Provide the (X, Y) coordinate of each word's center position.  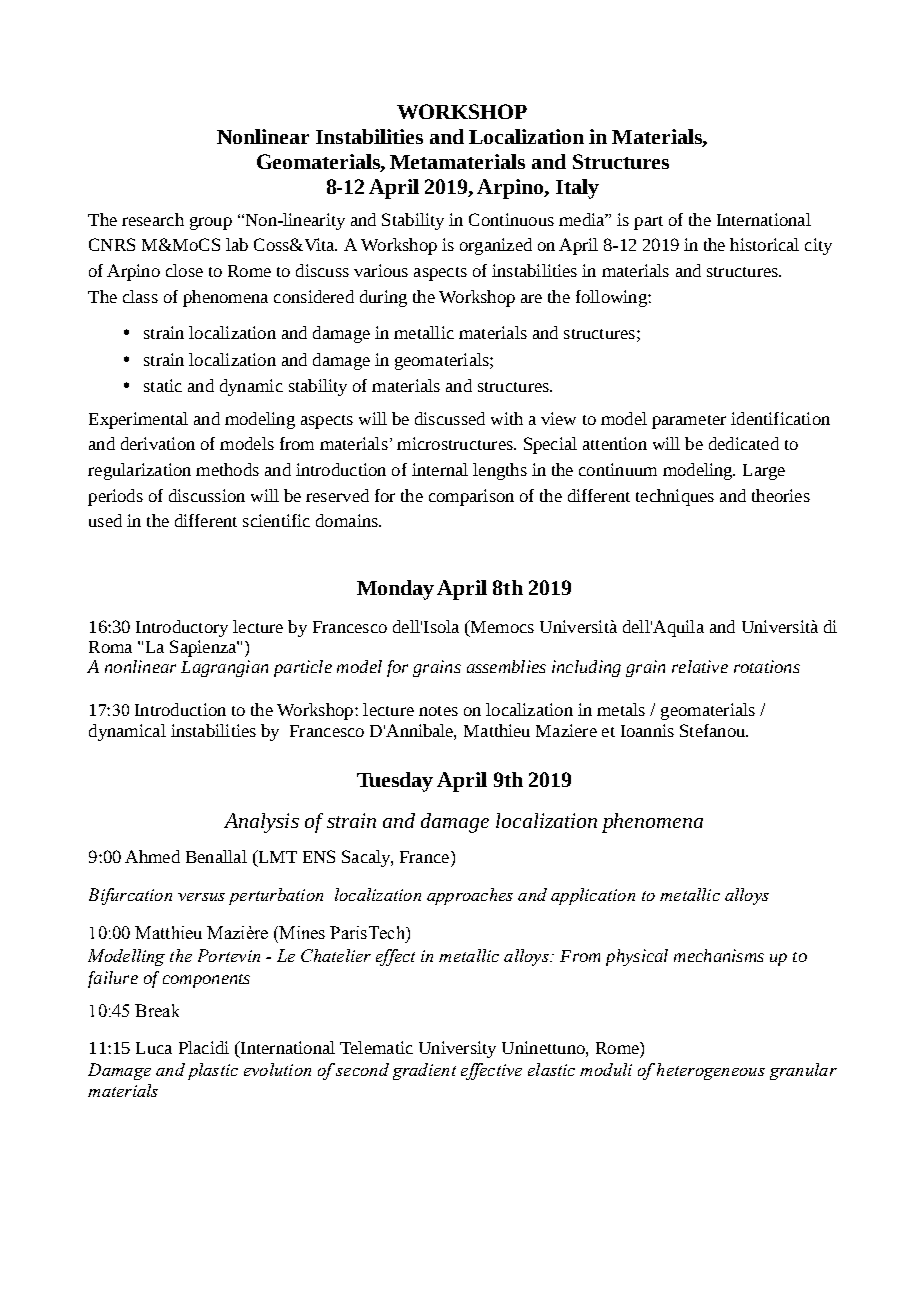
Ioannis (647, 730)
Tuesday (395, 782)
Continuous (511, 219)
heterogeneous (711, 1071)
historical (764, 244)
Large (764, 472)
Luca (154, 1048)
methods (227, 469)
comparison (471, 497)
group (211, 223)
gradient (424, 1071)
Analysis (261, 823)
